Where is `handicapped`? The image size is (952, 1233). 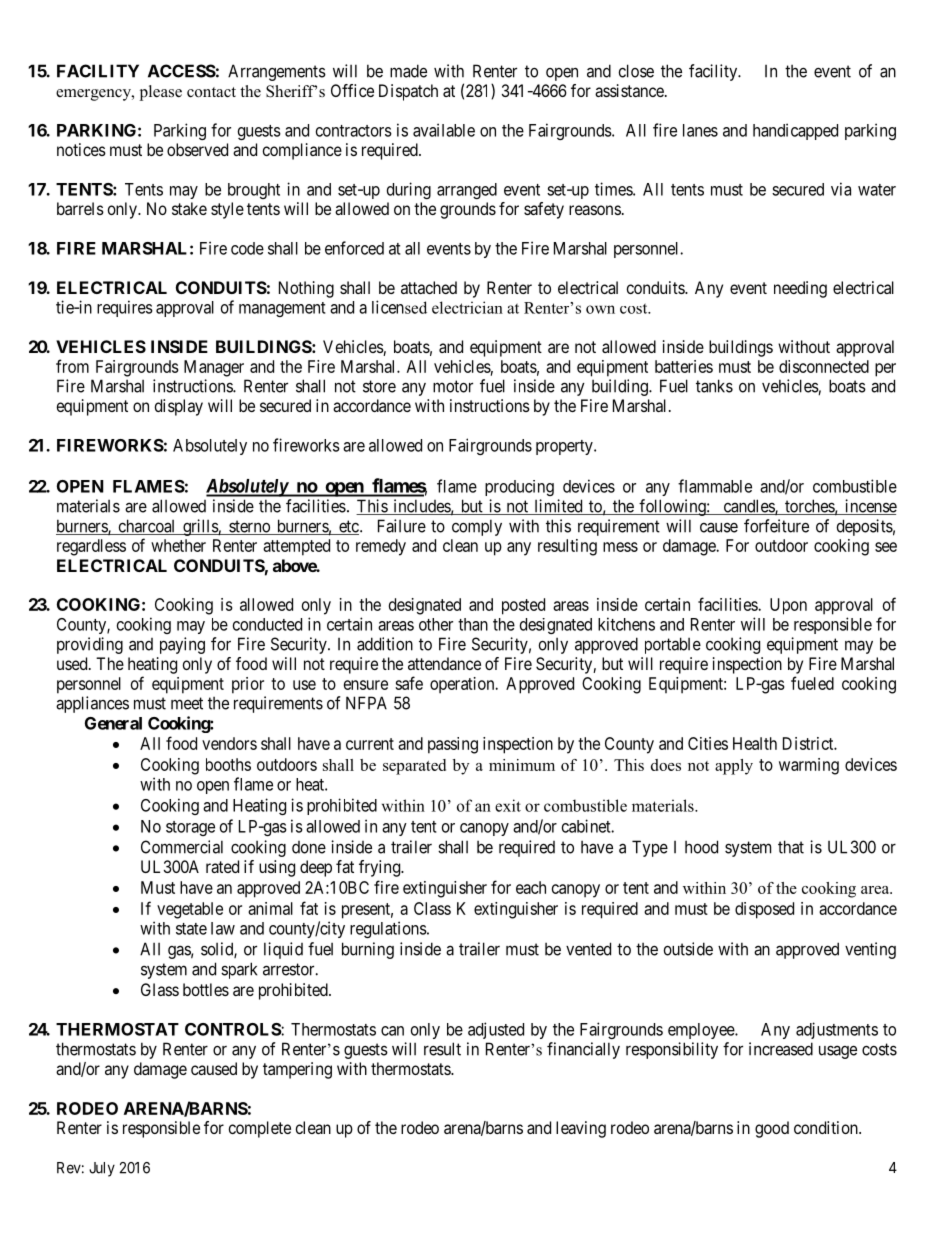
handicapped is located at coordinates (795, 131).
